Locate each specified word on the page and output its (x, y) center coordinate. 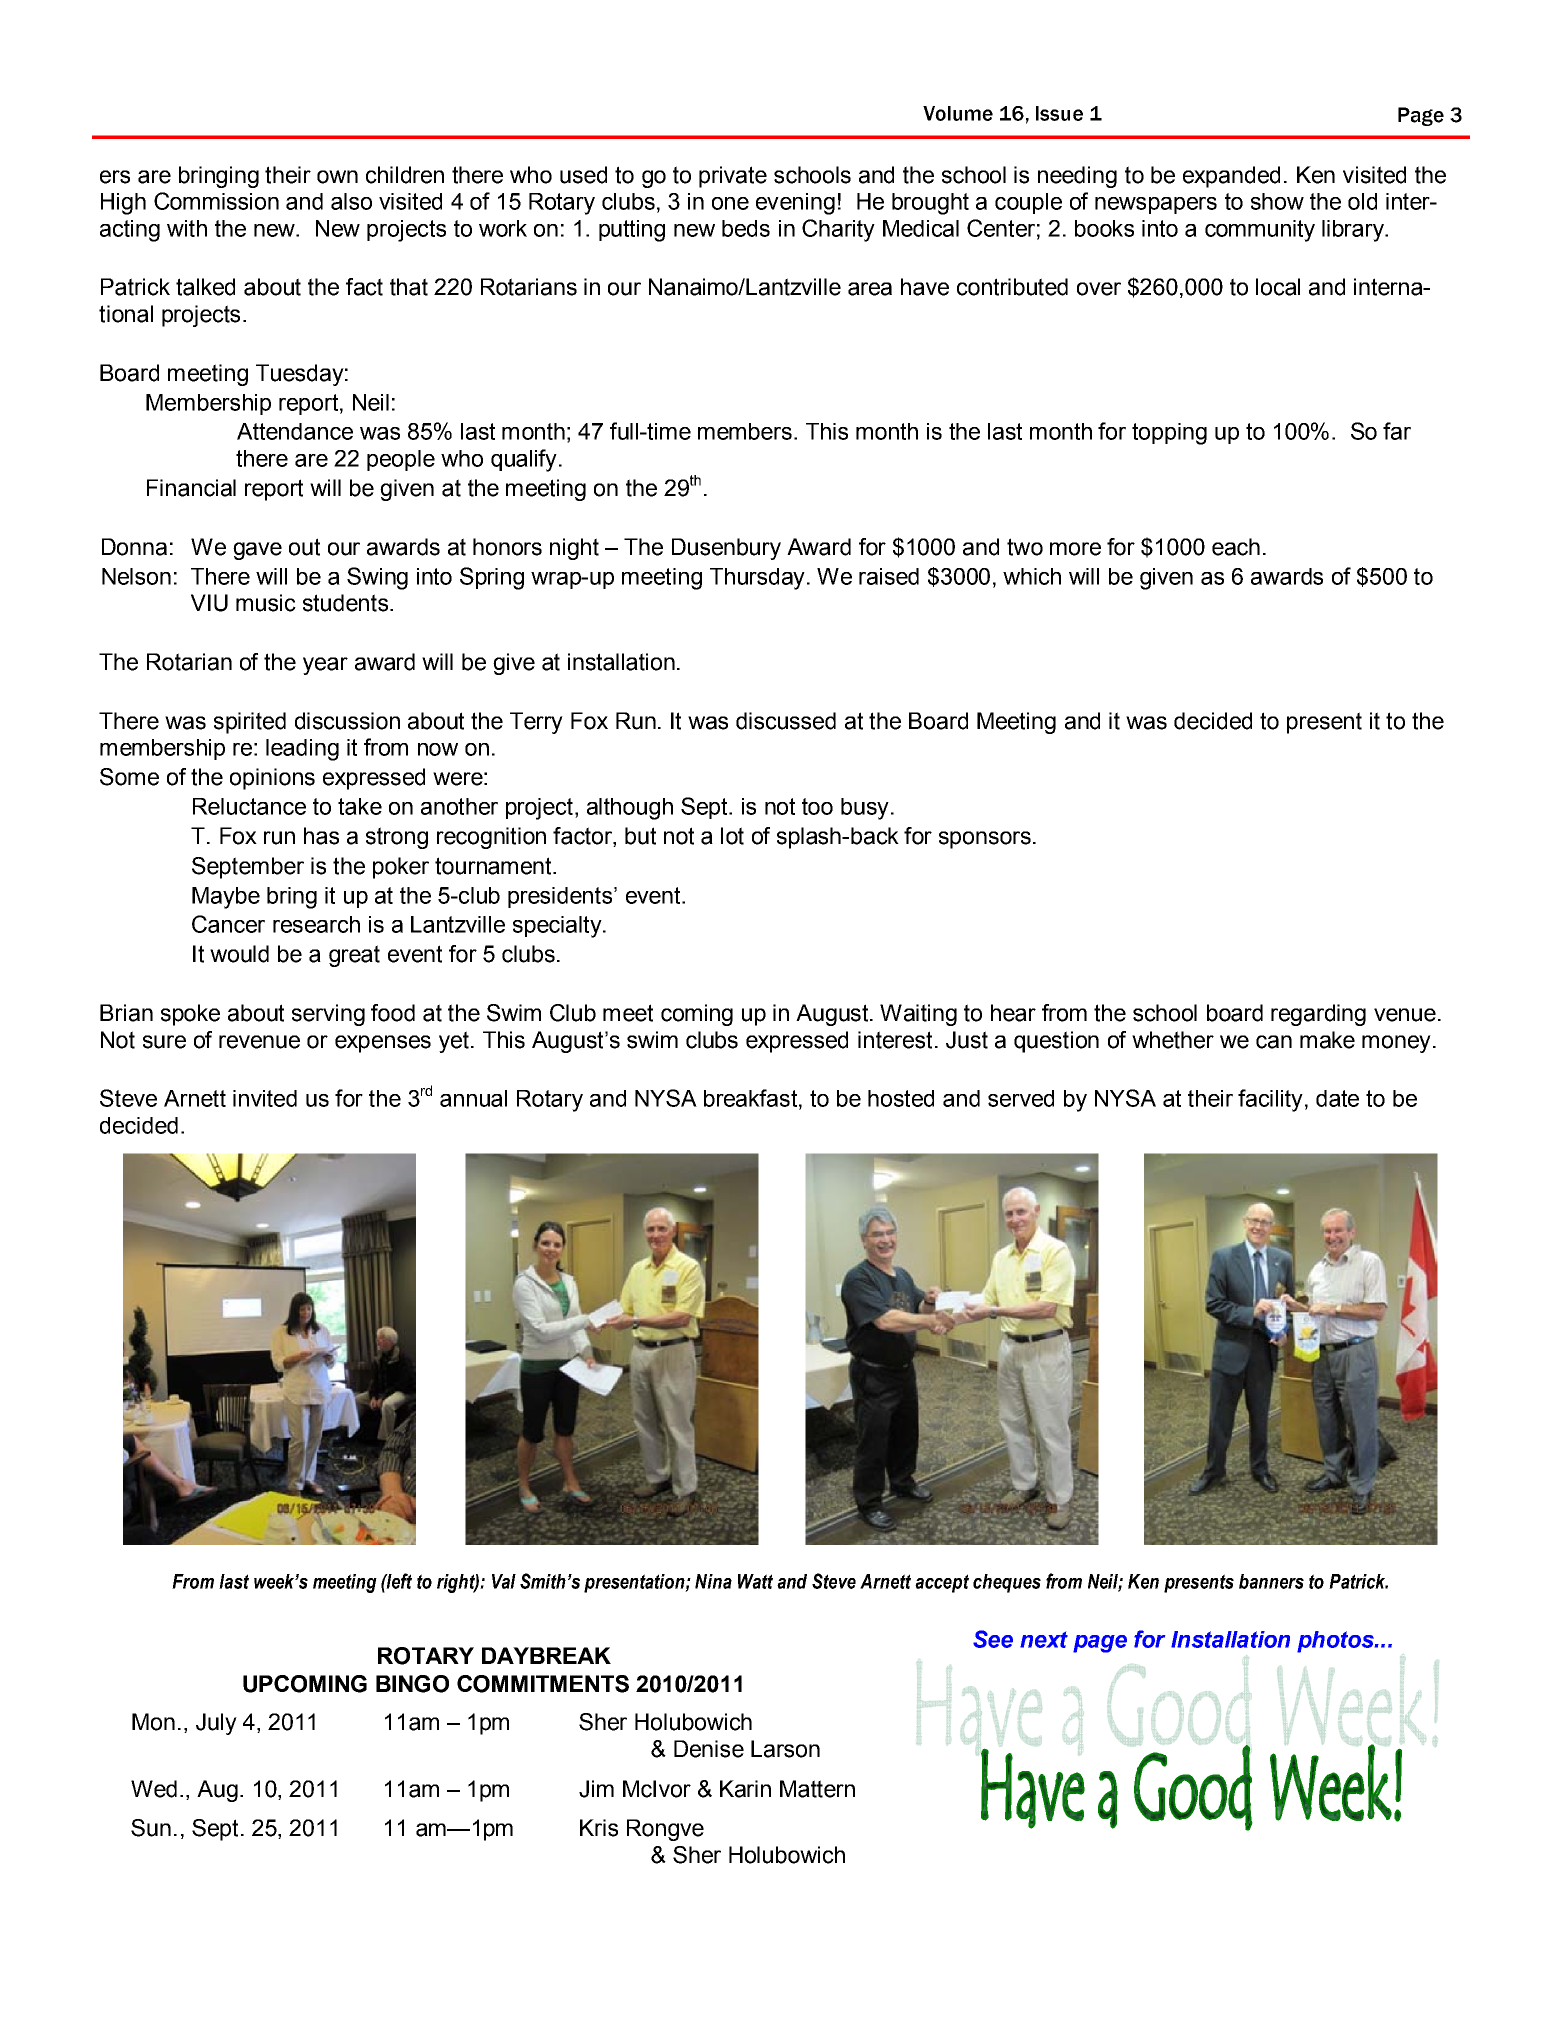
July (216, 1724)
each (1236, 547)
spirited (250, 723)
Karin (745, 1789)
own (337, 177)
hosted (901, 1098)
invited (265, 1098)
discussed (786, 721)
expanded (1231, 177)
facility (1270, 1100)
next (1044, 1640)
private (733, 177)
